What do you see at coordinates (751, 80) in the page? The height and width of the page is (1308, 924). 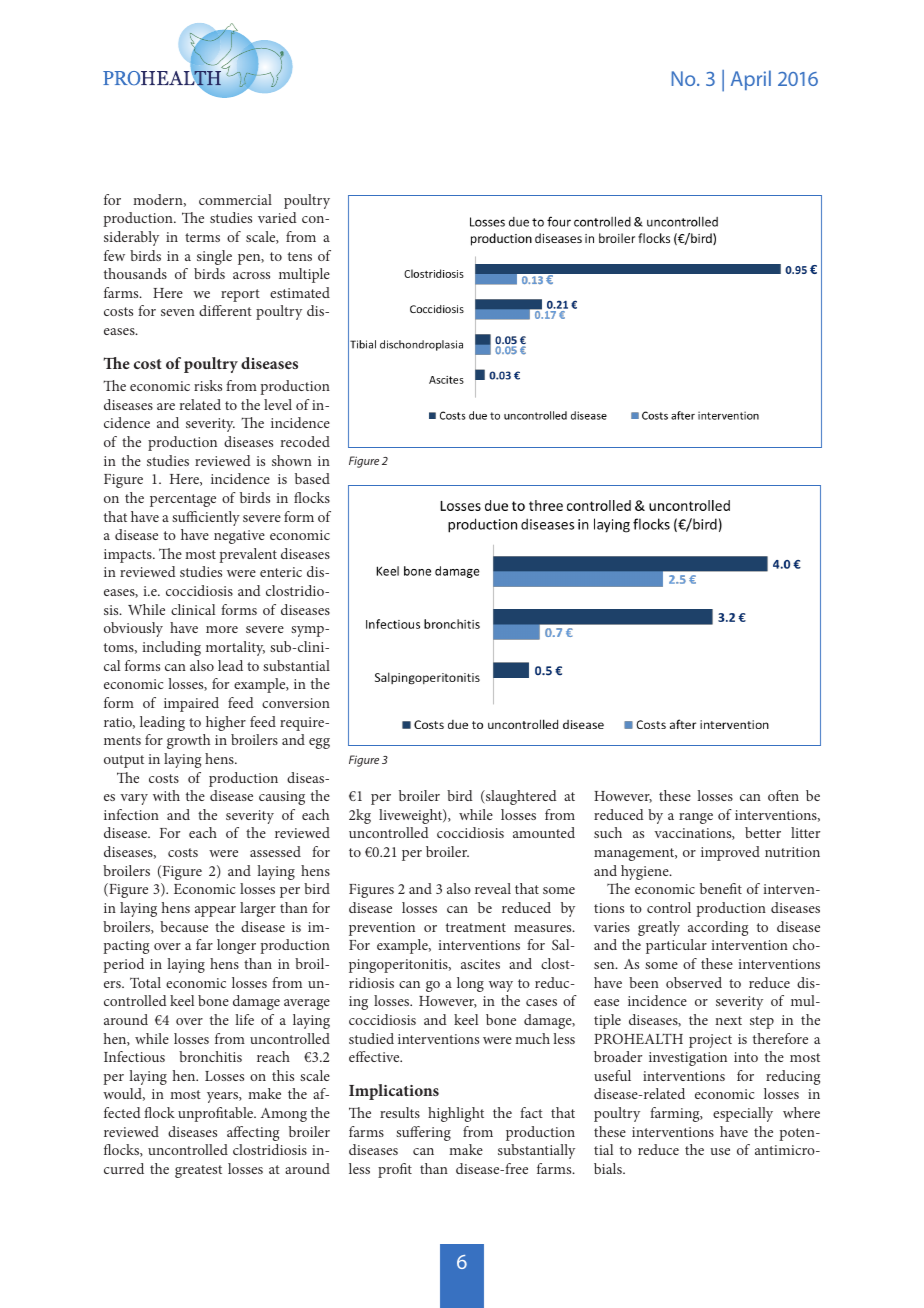 I see `April` at bounding box center [751, 80].
